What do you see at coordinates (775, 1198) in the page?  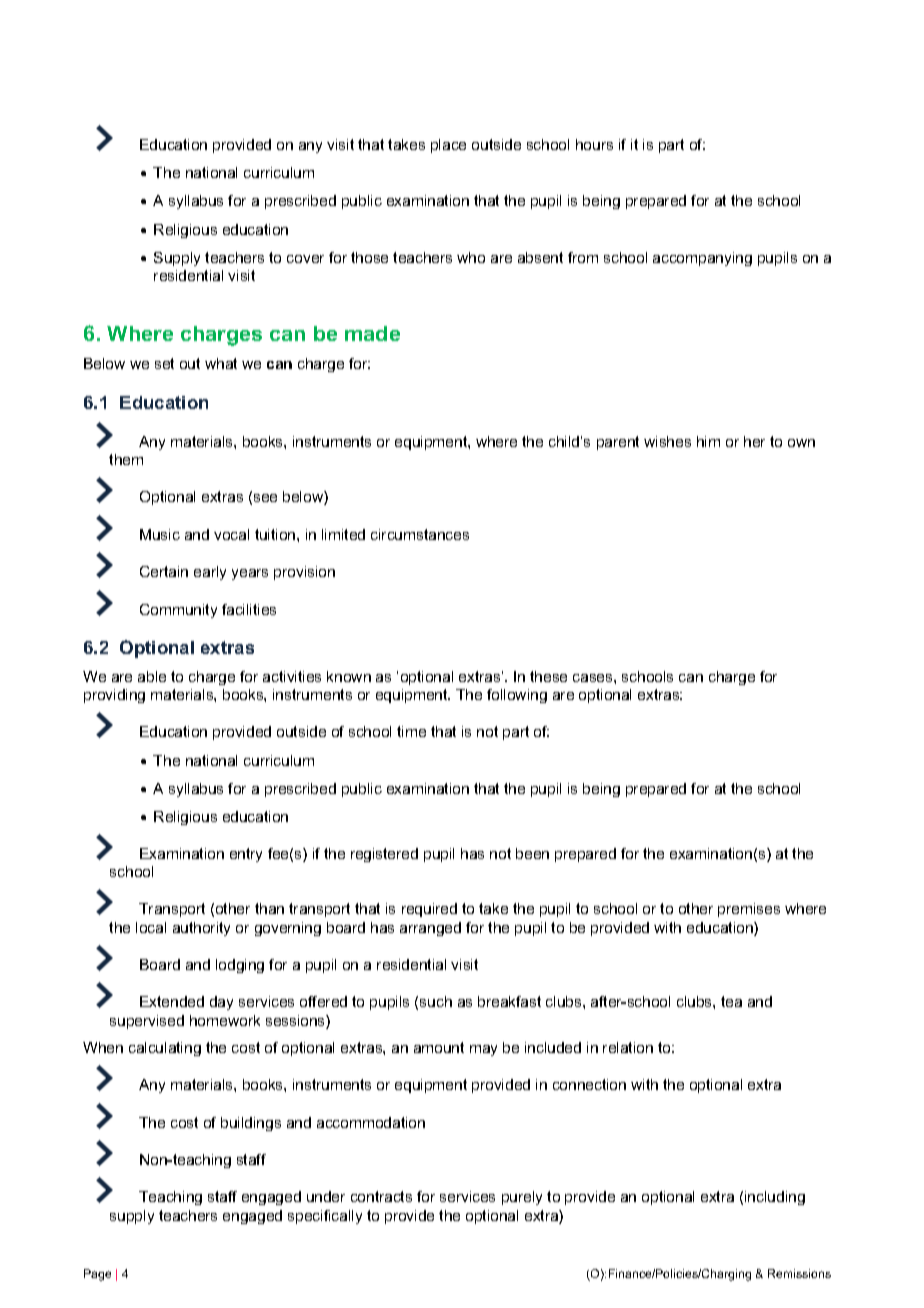 I see `including` at bounding box center [775, 1198].
